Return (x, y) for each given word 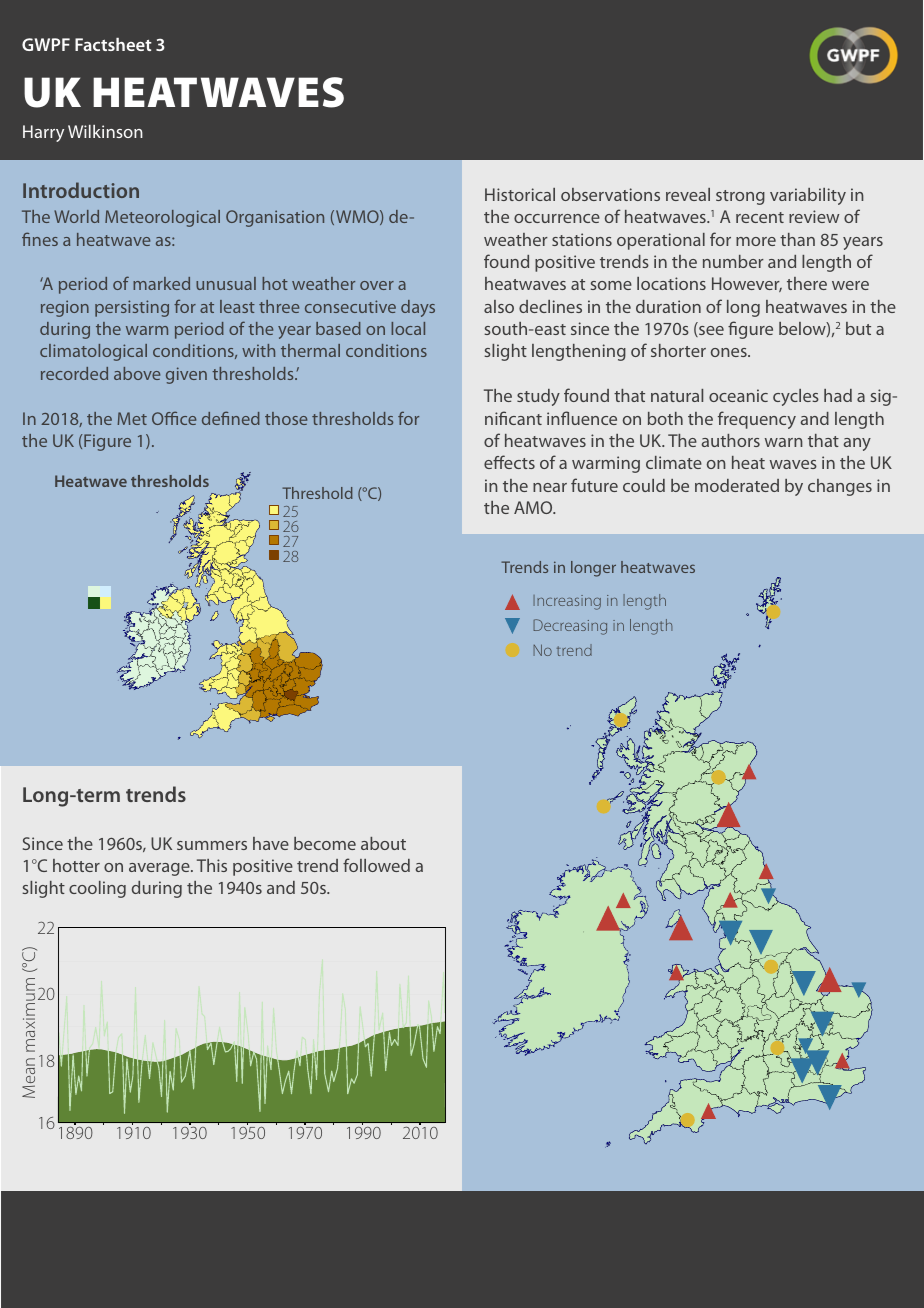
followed (376, 865)
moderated (737, 485)
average (160, 869)
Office (174, 418)
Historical (520, 194)
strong (740, 197)
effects (509, 462)
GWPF (46, 44)
